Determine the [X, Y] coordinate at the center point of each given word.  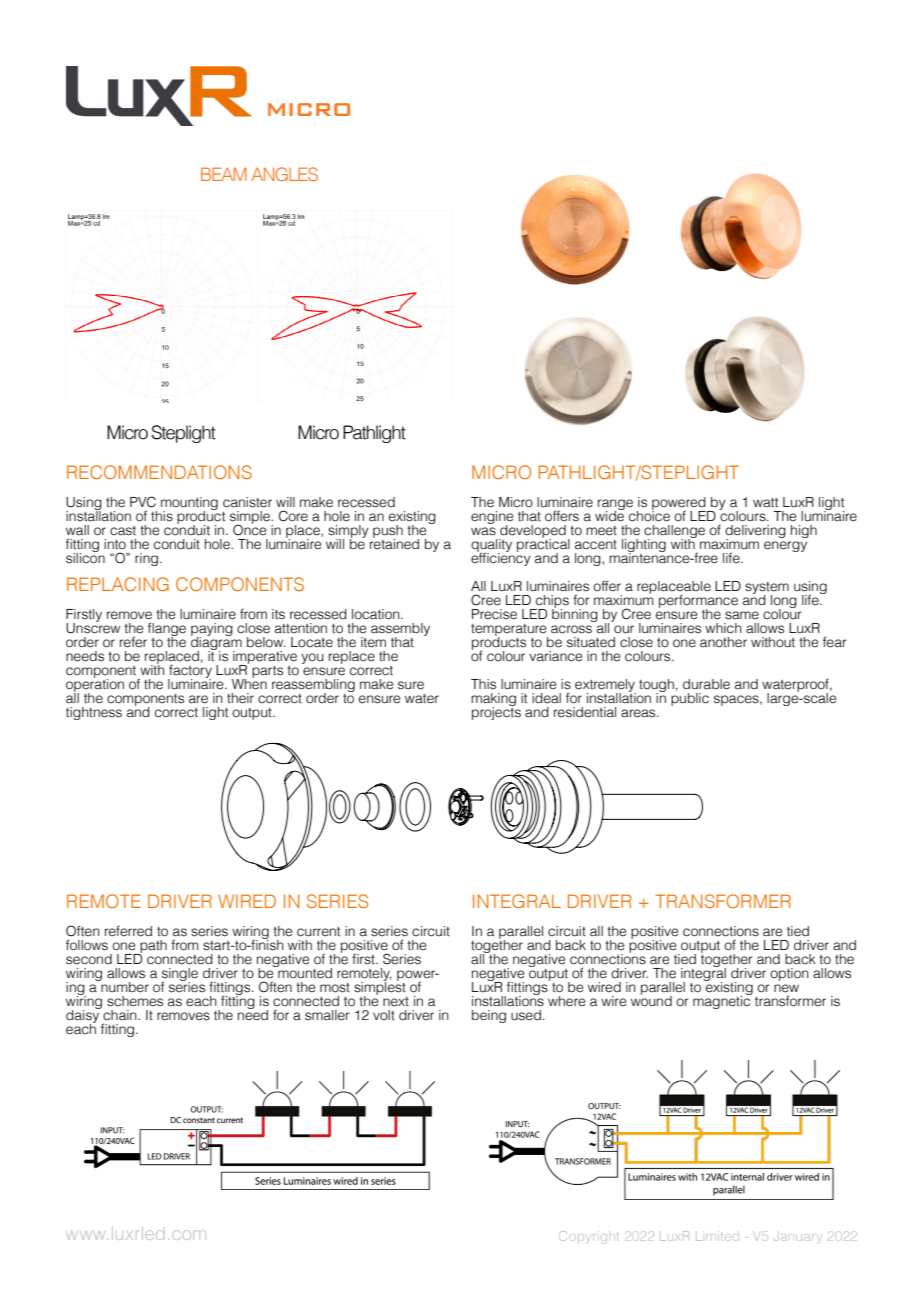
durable [706, 684]
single [180, 976]
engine [492, 519]
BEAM [224, 174]
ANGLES [284, 174]
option [789, 974]
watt [765, 502]
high [804, 531]
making [493, 700]
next [396, 1002]
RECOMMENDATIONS [159, 472]
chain [121, 1015]
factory [190, 671]
